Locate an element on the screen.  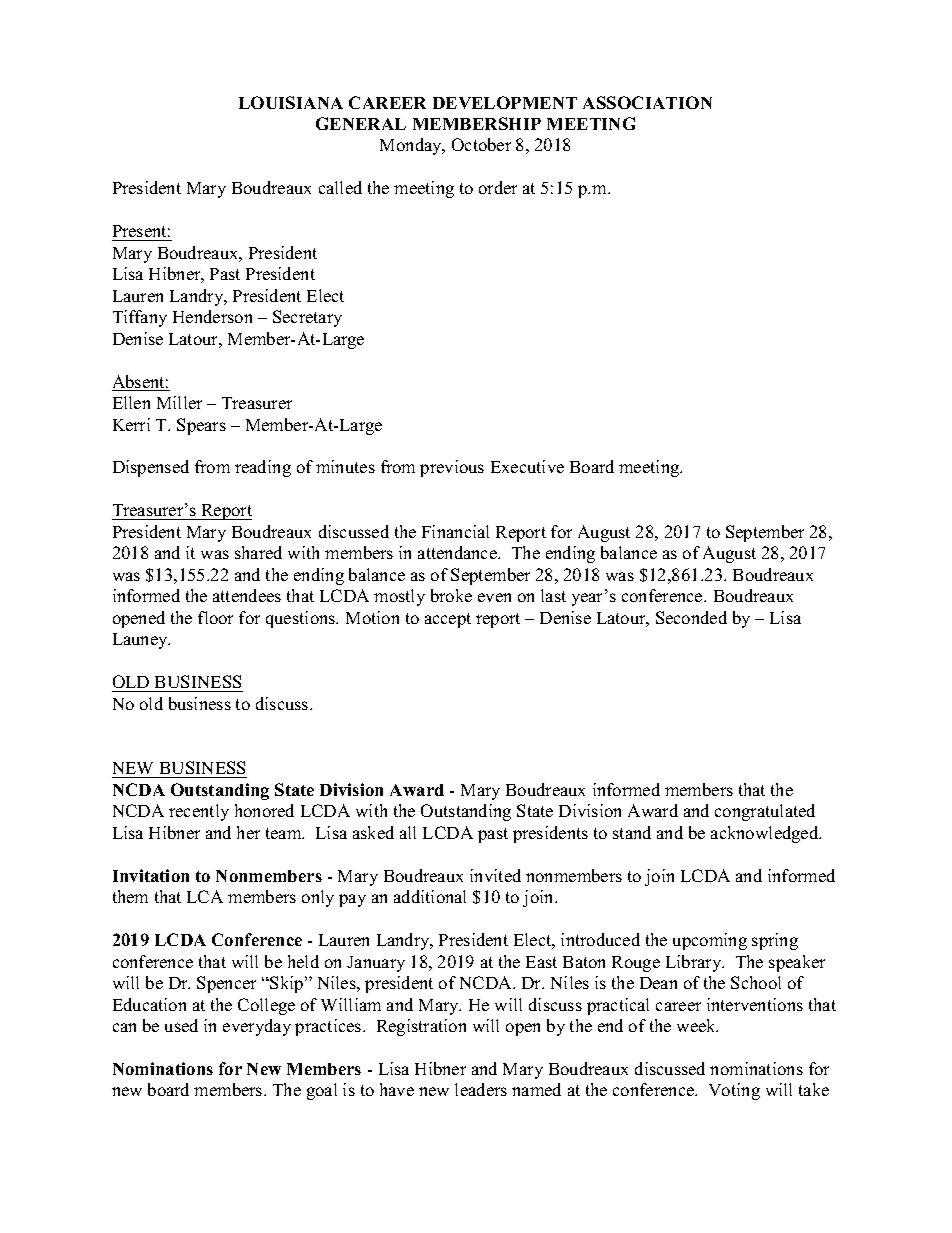
Henderson is located at coordinates (212, 316).
